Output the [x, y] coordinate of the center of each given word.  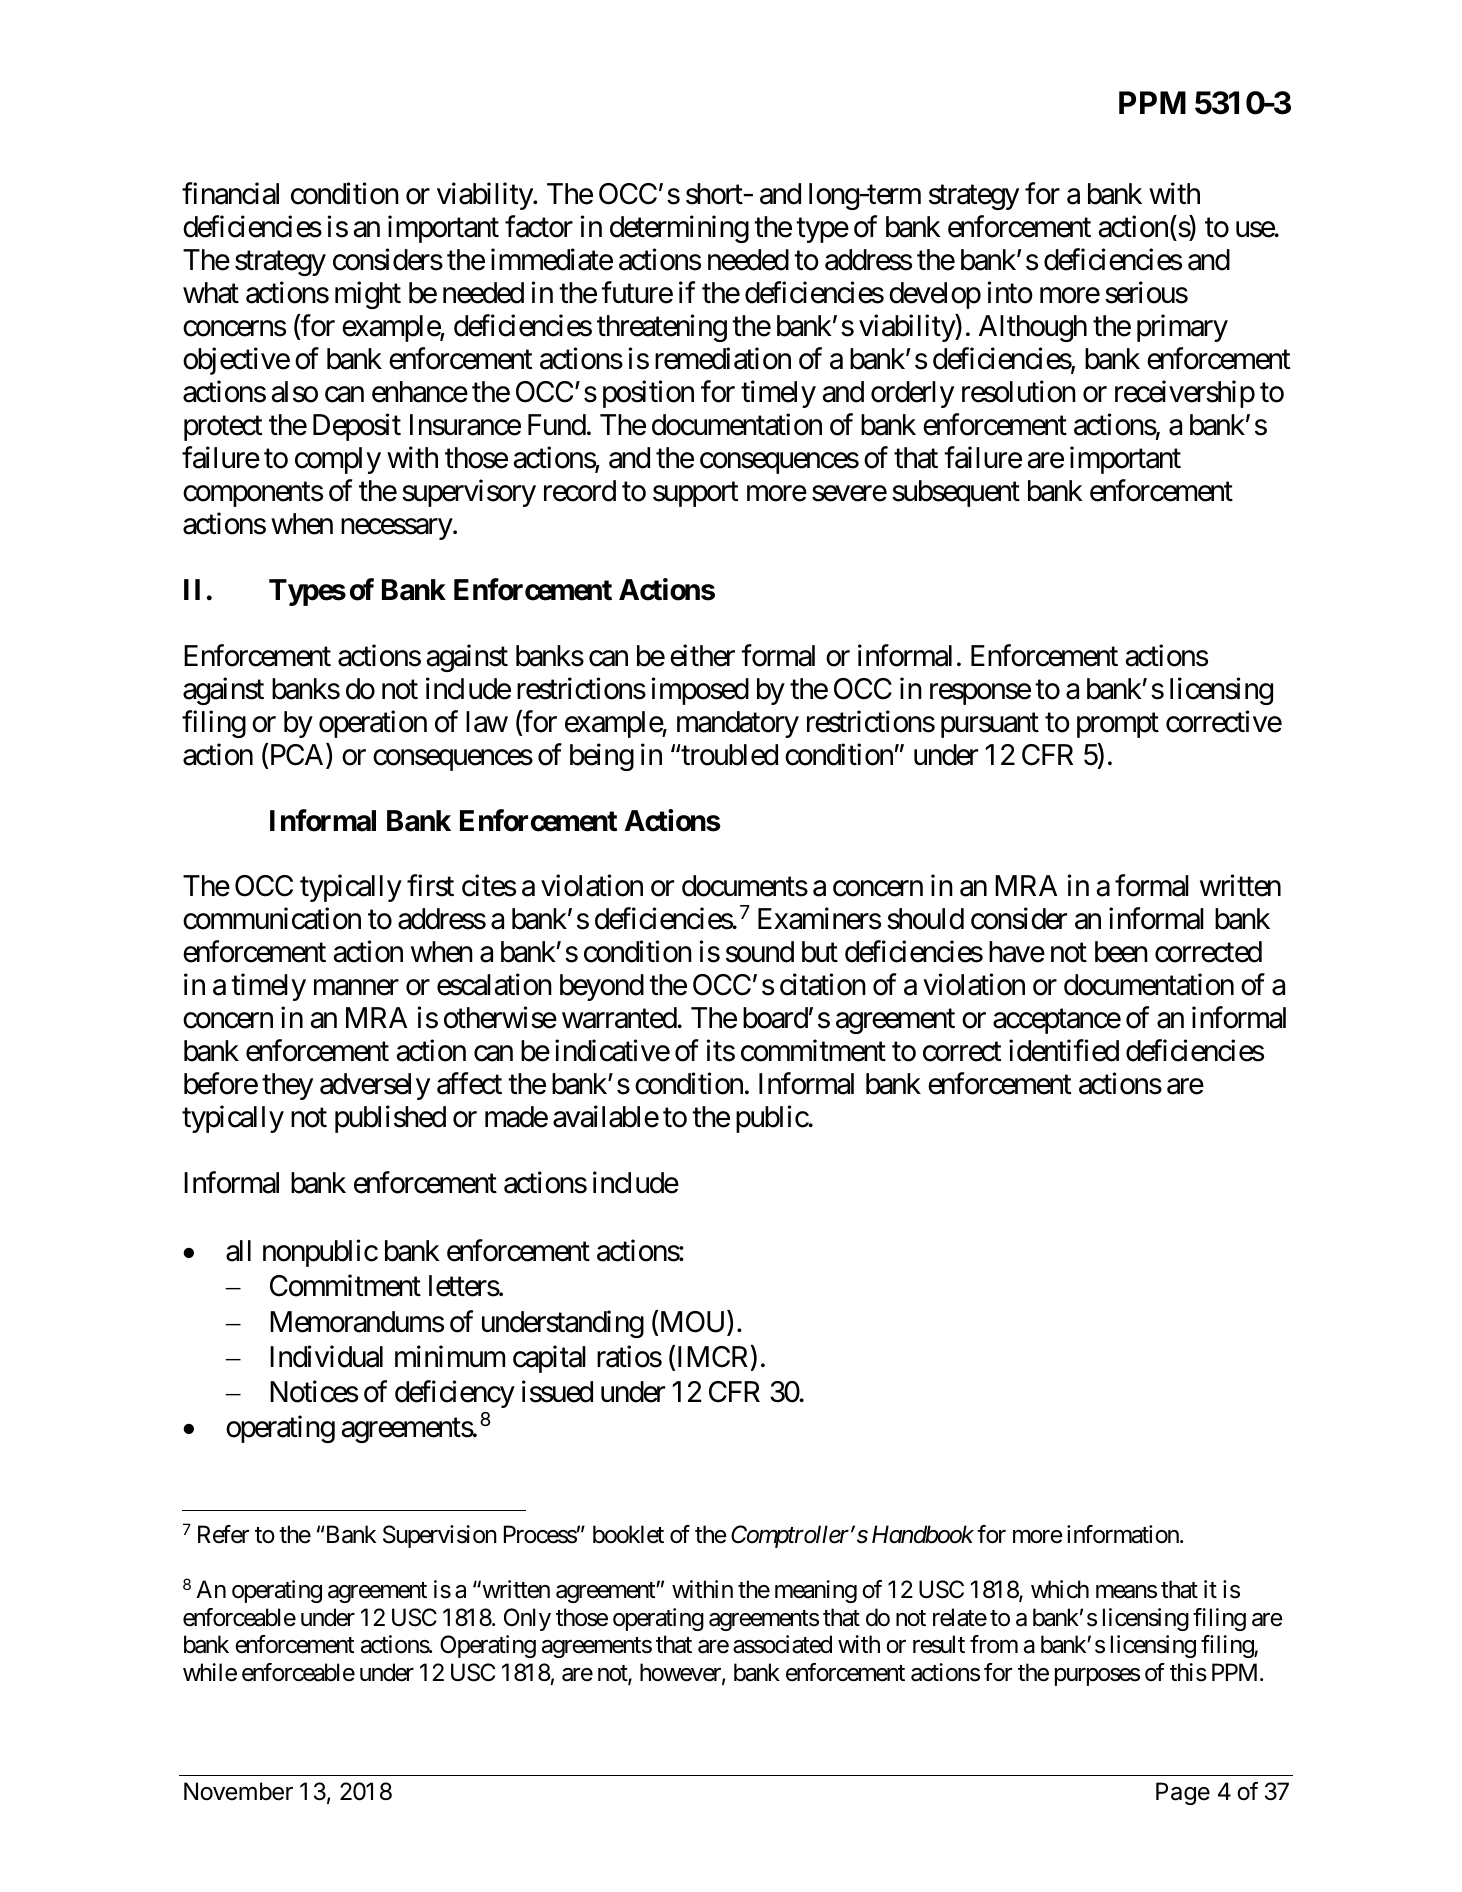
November [238, 1791]
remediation [723, 359]
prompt [1118, 725]
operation [373, 724]
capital [549, 1359]
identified [1064, 1051]
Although [1033, 328]
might [368, 295]
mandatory [738, 724]
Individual [326, 1356]
